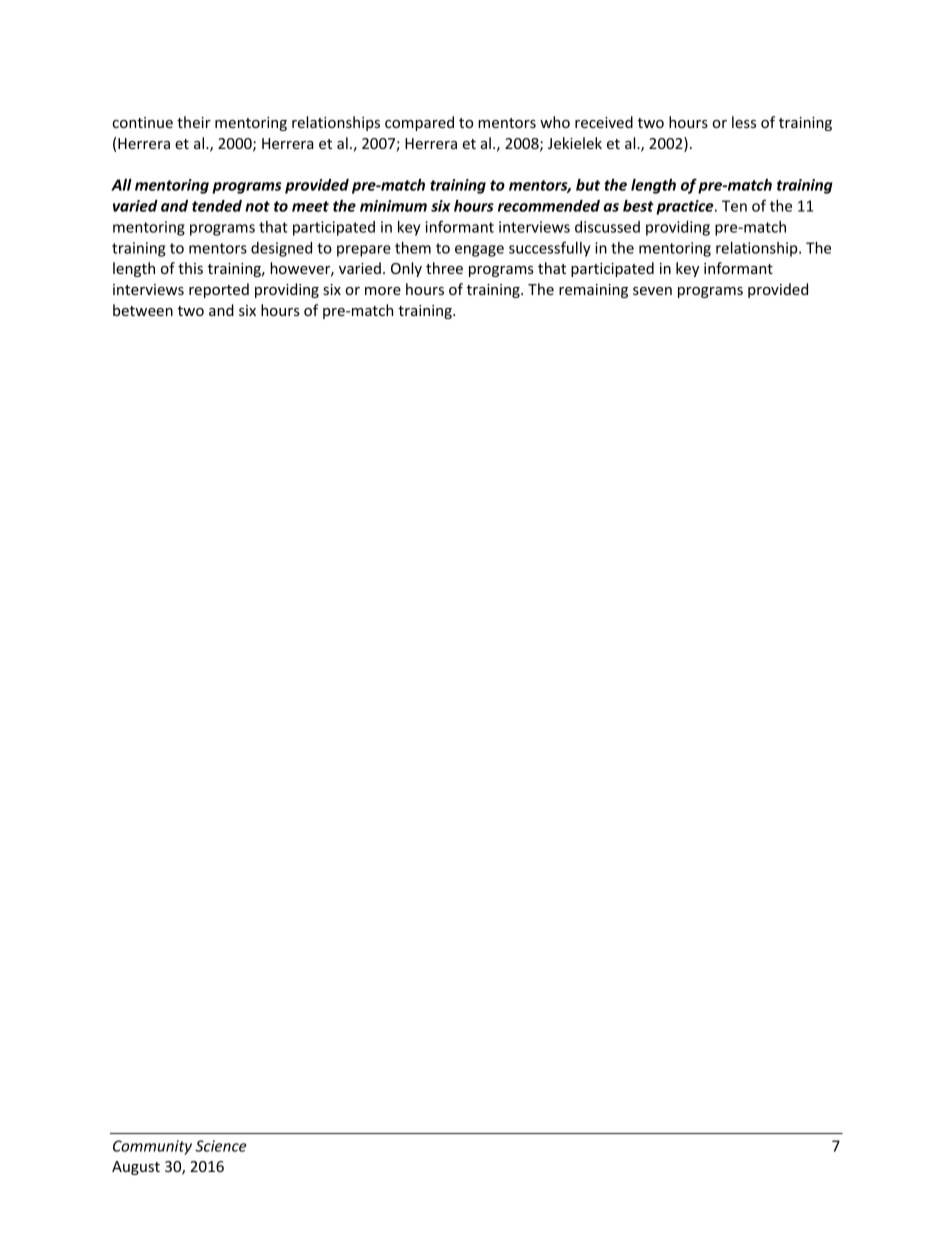 This page has width=952, height=1233. What do you see at coordinates (190, 268) in the page?
I see `this` at bounding box center [190, 268].
